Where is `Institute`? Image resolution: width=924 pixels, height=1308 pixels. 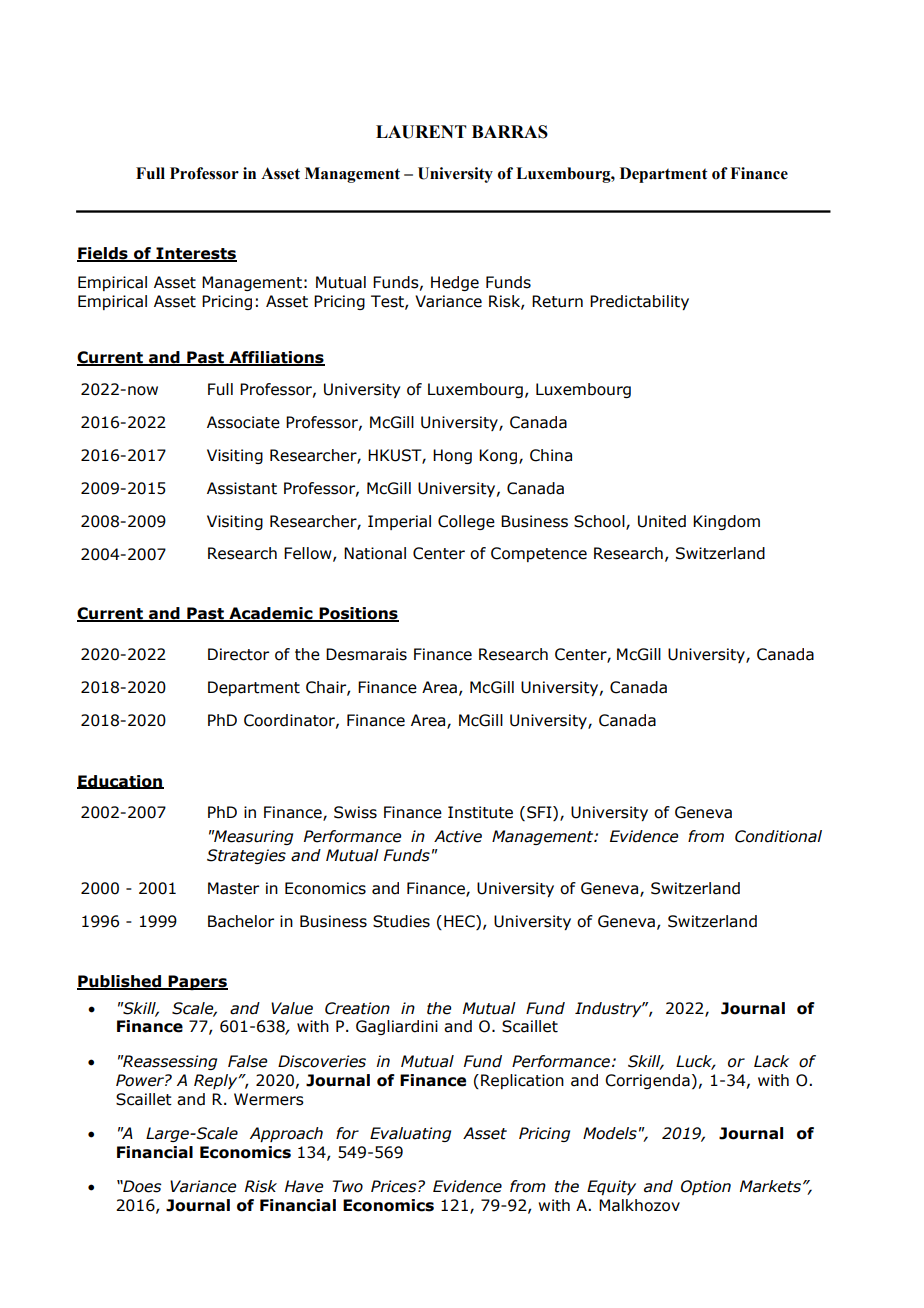
Institute is located at coordinates (480, 812).
